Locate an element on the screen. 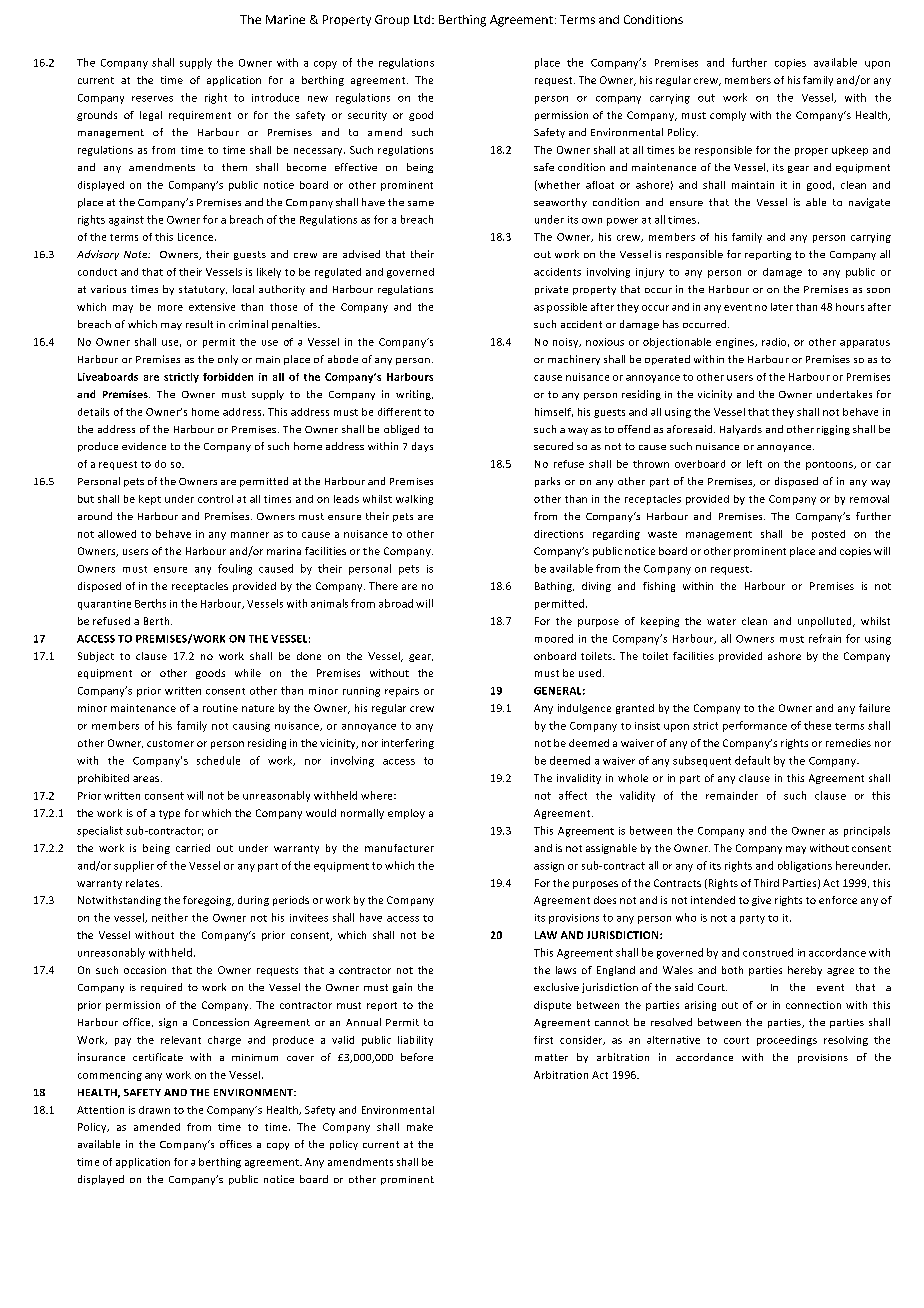  rigging is located at coordinates (833, 430).
